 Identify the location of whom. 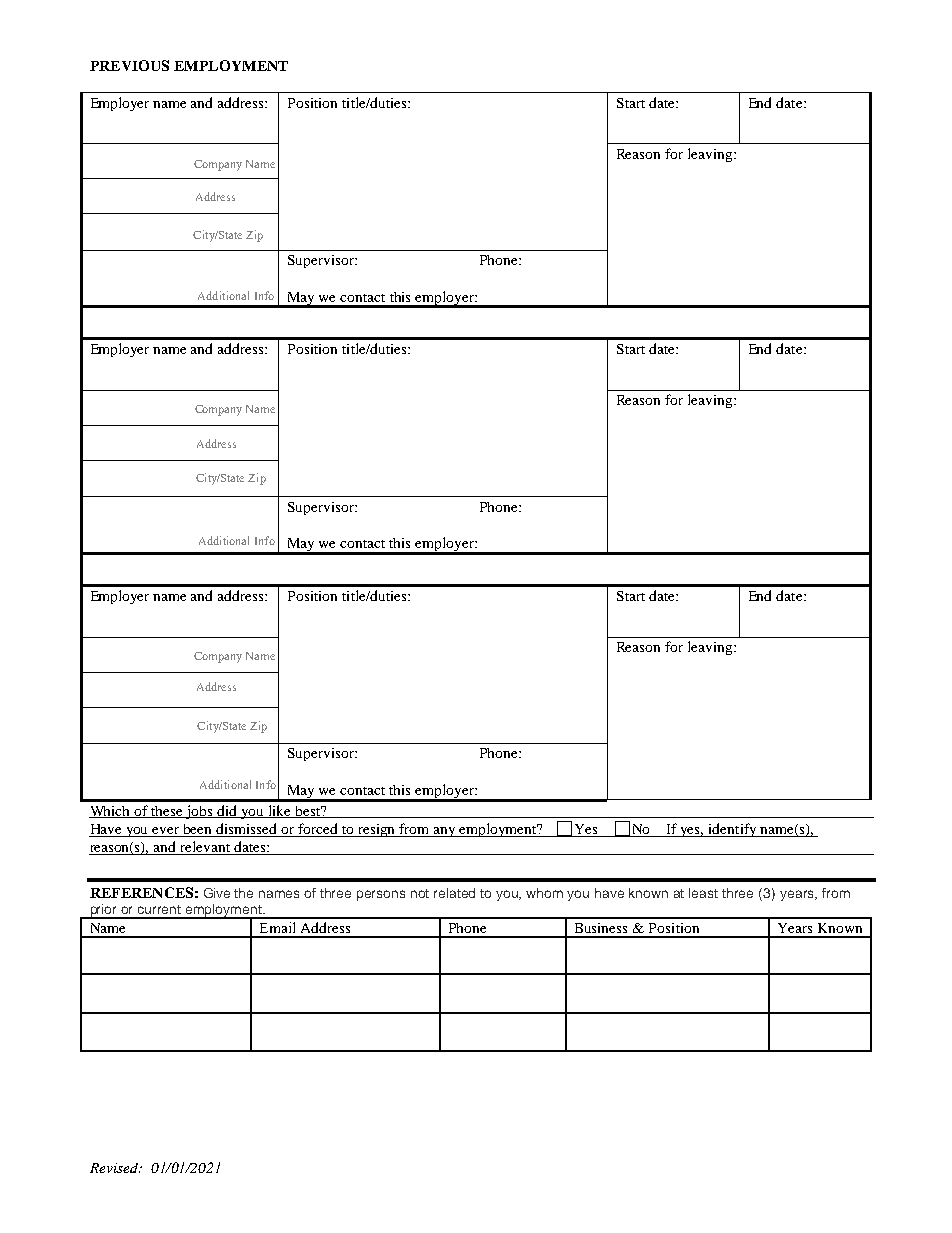
(544, 893).
